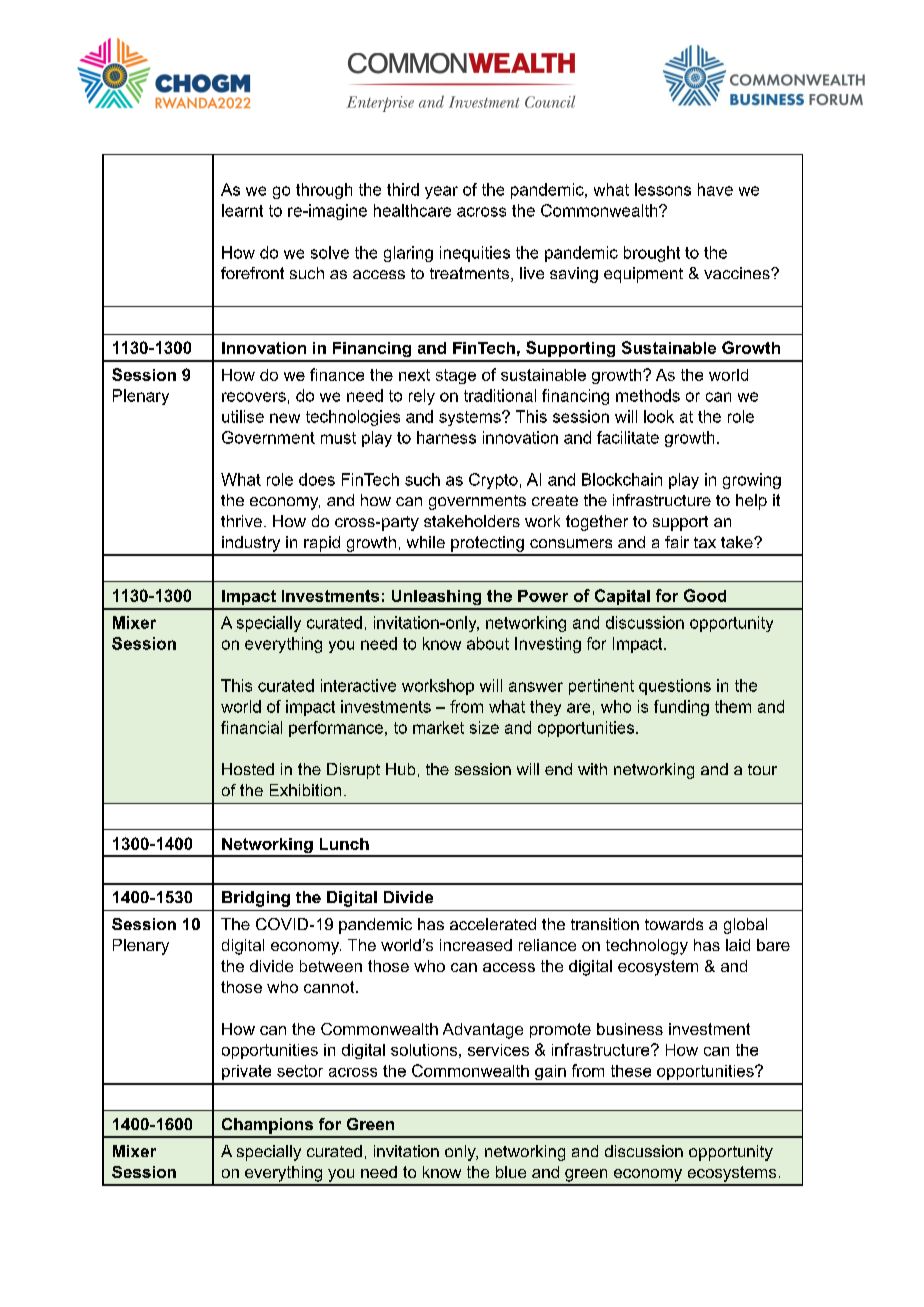 This screenshot has height=1307, width=924. What do you see at coordinates (358, 685) in the screenshot?
I see `interactive` at bounding box center [358, 685].
